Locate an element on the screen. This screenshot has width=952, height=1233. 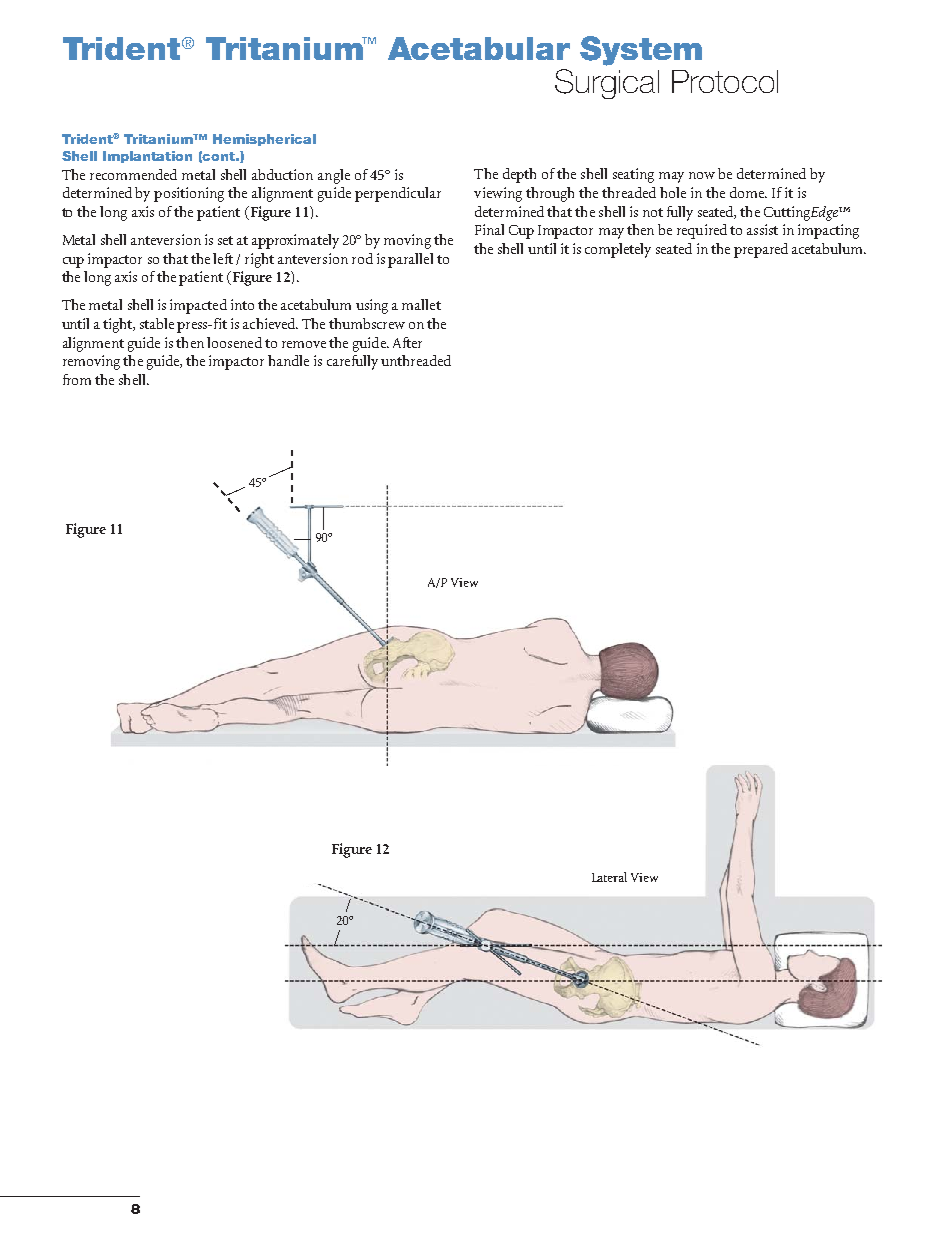
After is located at coordinates (407, 342).
